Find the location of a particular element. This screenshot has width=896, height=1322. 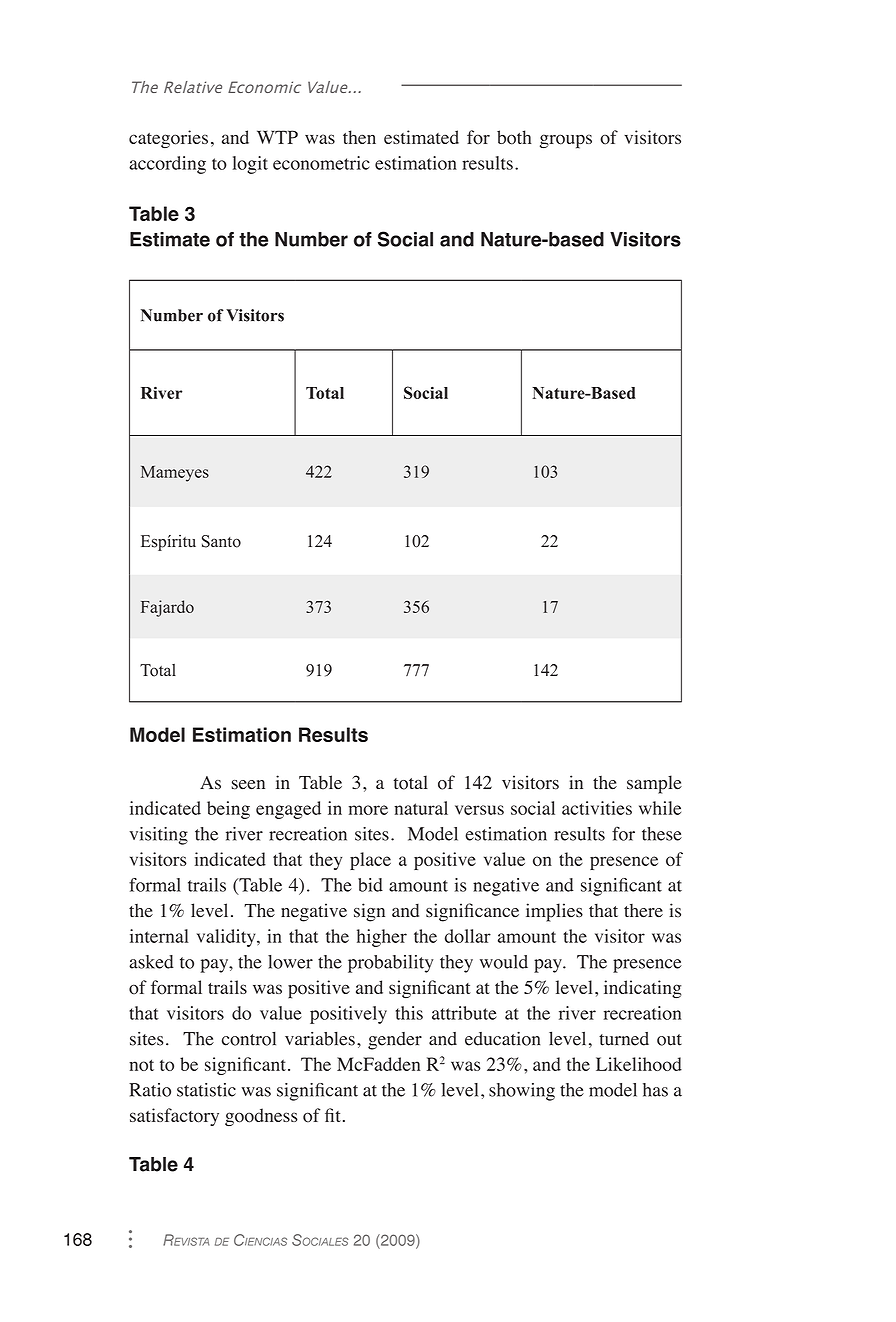

seen is located at coordinates (248, 785).
